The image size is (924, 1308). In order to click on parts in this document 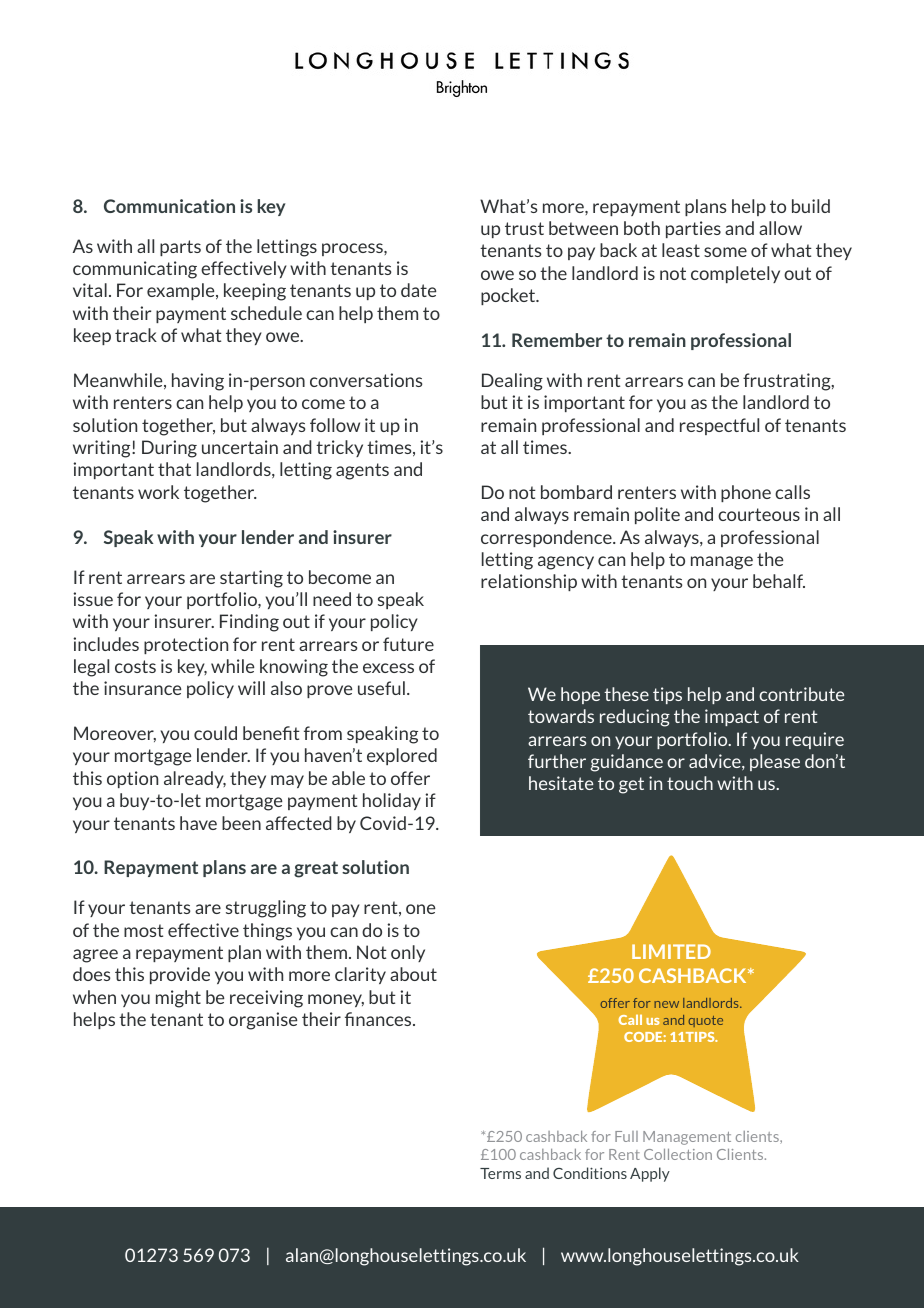, I will do `click(180, 248)`.
